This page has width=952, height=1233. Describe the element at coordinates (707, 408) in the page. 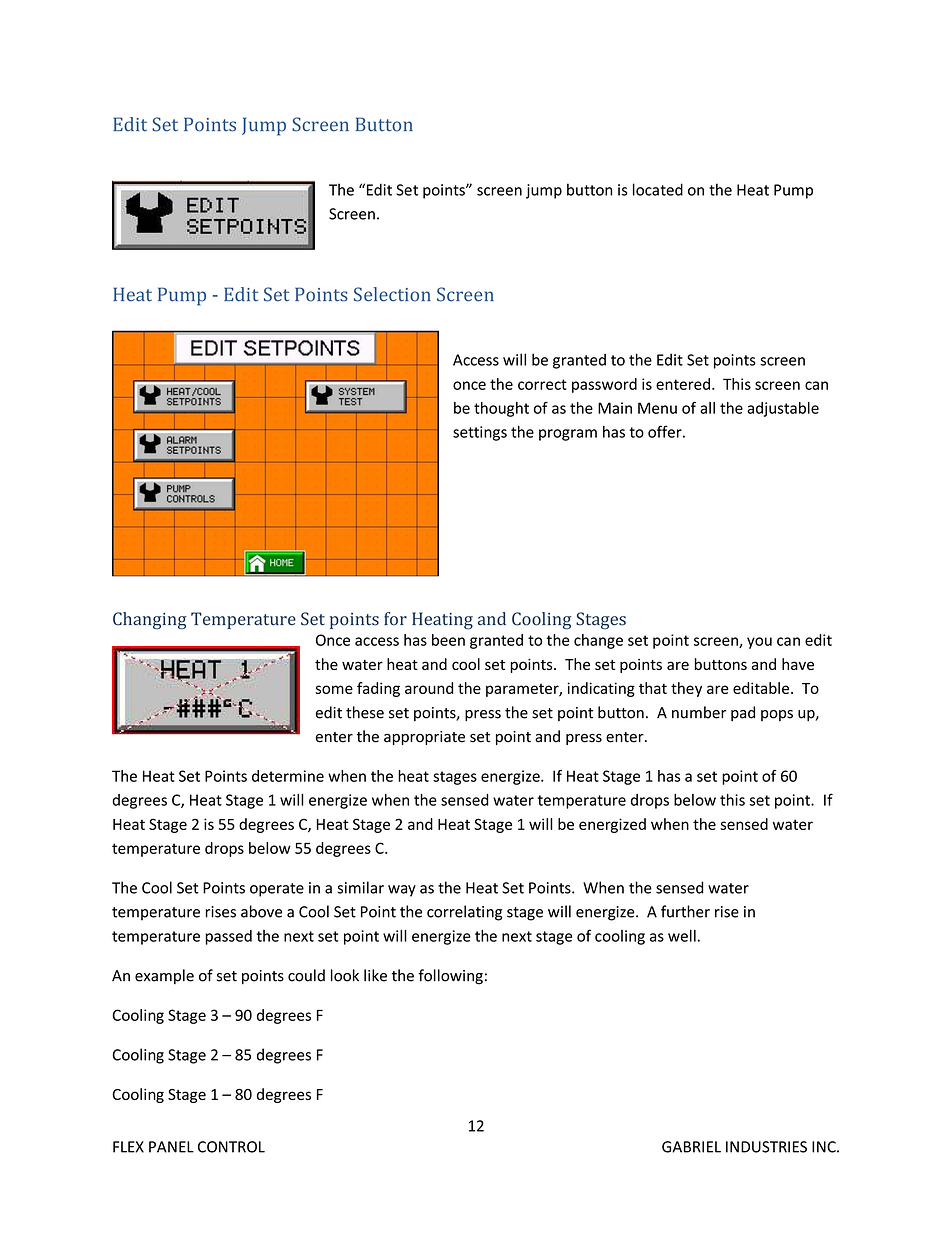

I see `all` at that location.
